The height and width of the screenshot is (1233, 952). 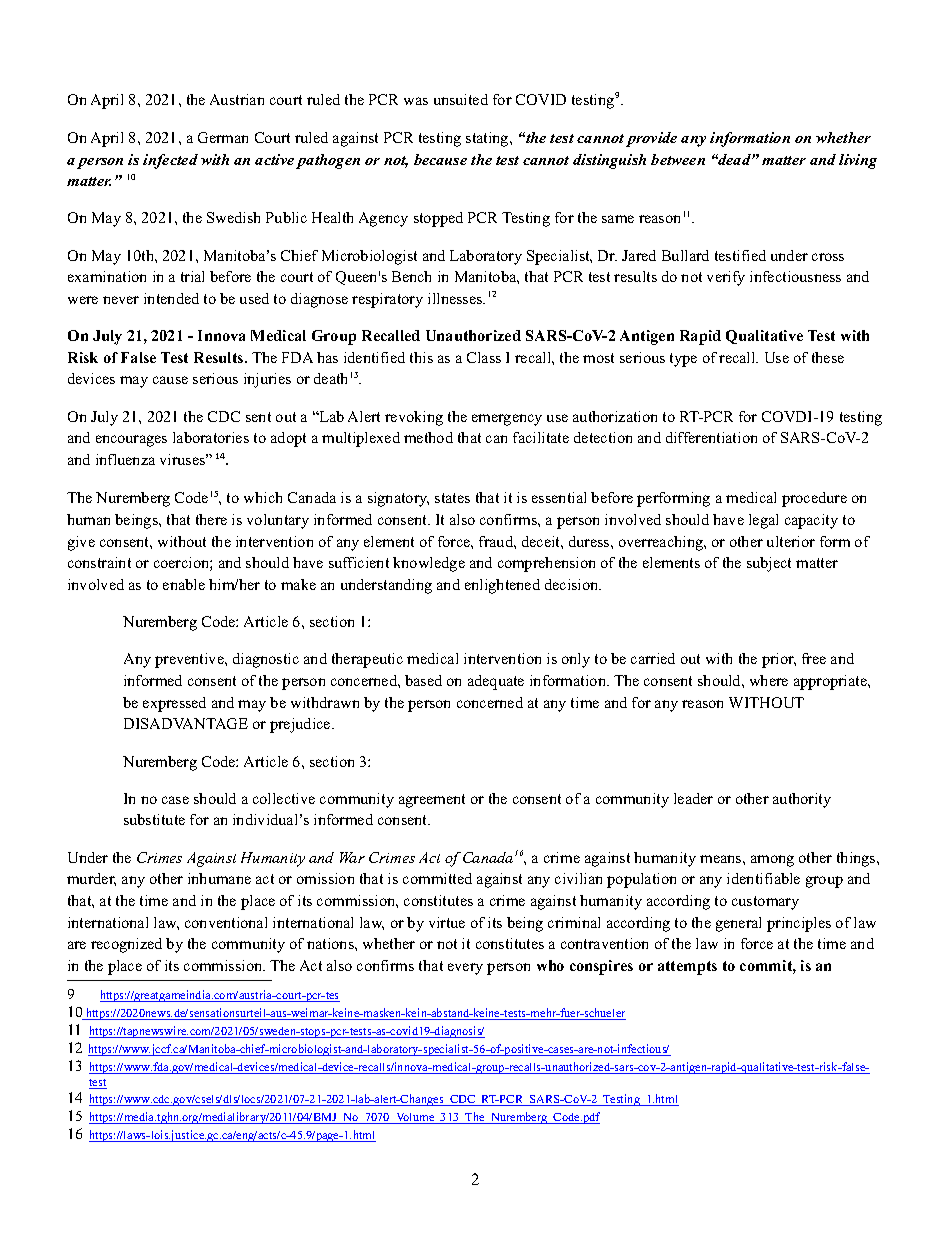 What do you see at coordinates (186, 723) in the screenshot?
I see `DISADVANTAGE` at bounding box center [186, 723].
